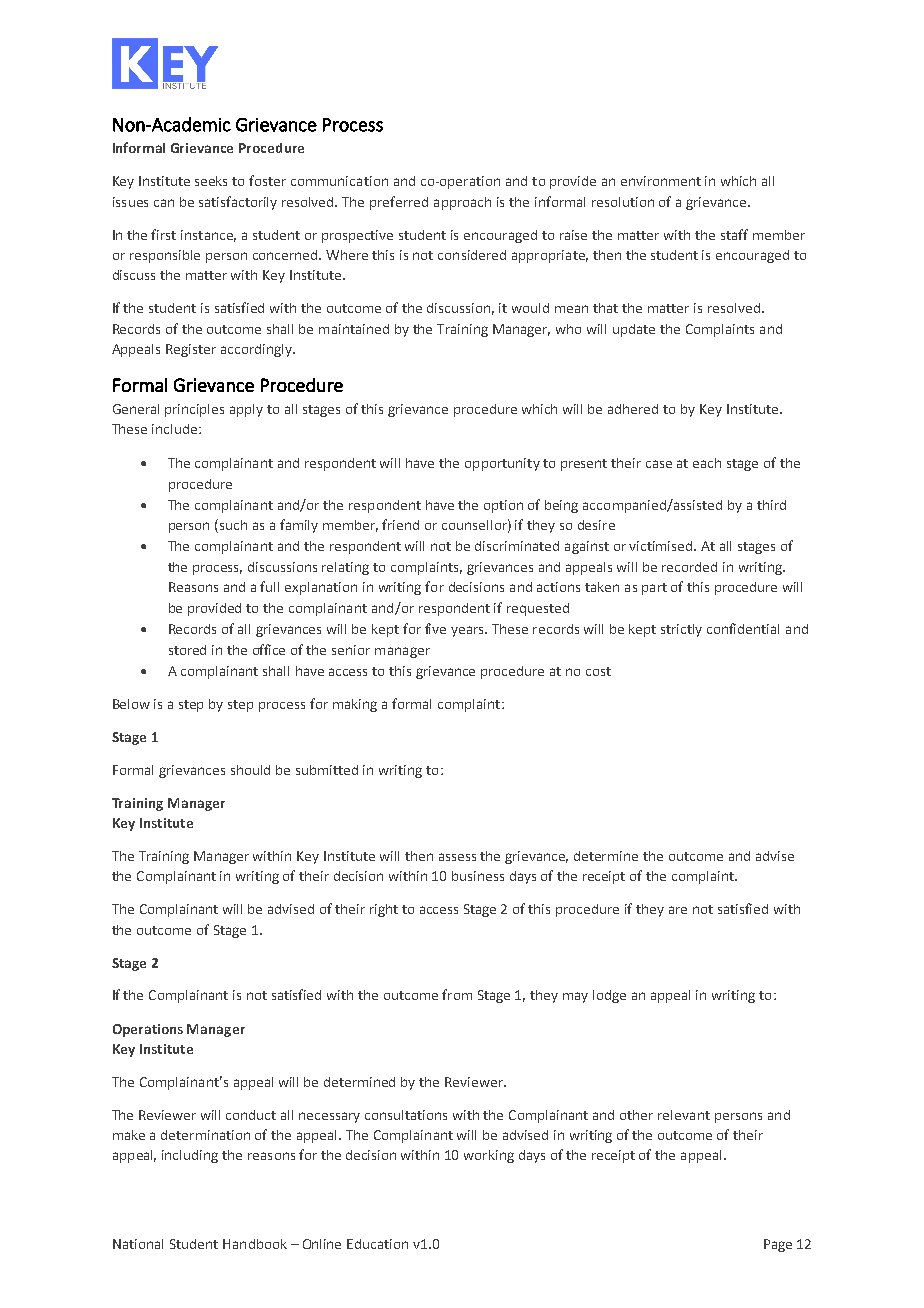 The width and height of the page is (924, 1308). Describe the element at coordinates (778, 1245) in the page. I see `Page` at that location.
